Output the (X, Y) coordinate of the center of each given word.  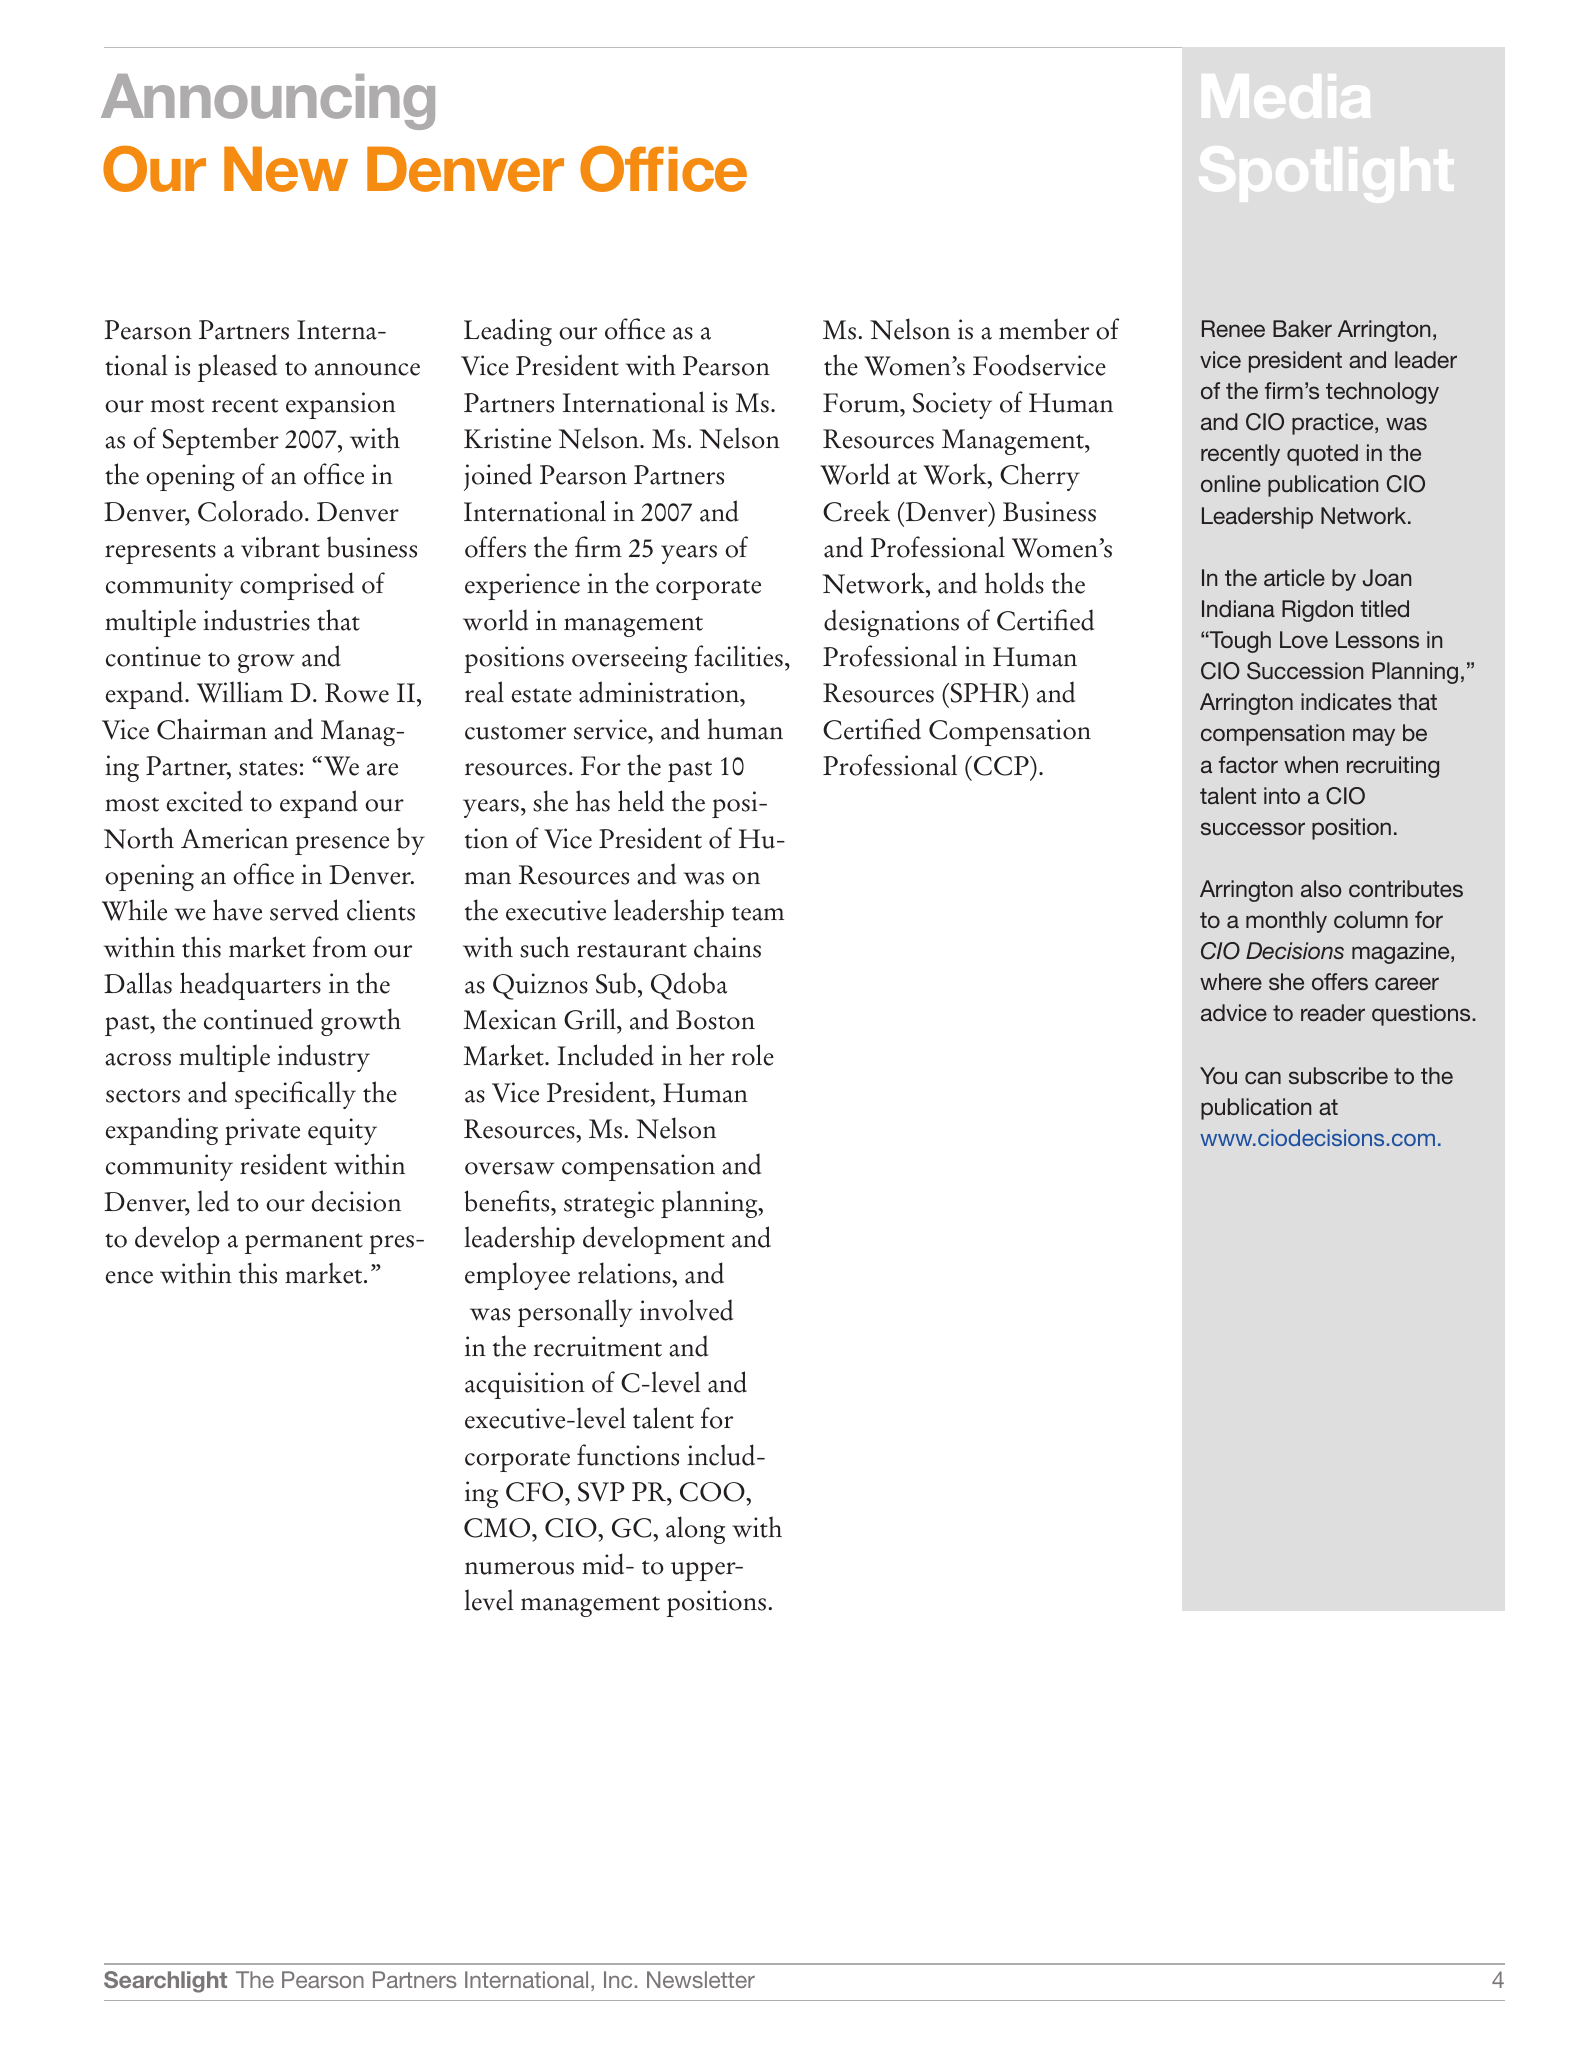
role (752, 1055)
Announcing (268, 102)
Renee (1233, 328)
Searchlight (165, 1982)
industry (323, 1058)
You (1218, 1075)
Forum (862, 403)
